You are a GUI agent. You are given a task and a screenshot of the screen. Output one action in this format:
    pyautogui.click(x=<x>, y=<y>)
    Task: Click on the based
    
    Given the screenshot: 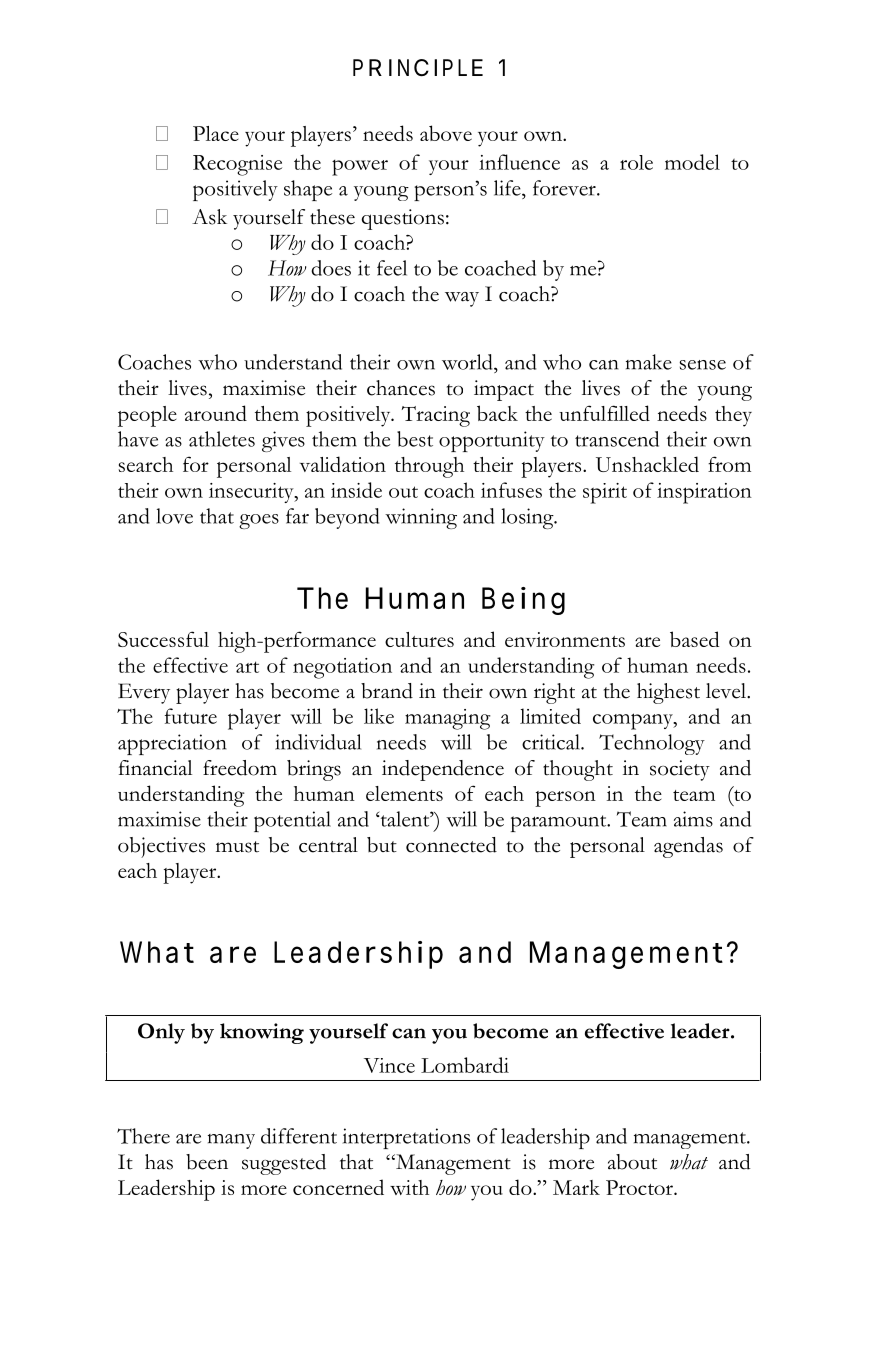 What is the action you would take?
    pyautogui.click(x=694, y=639)
